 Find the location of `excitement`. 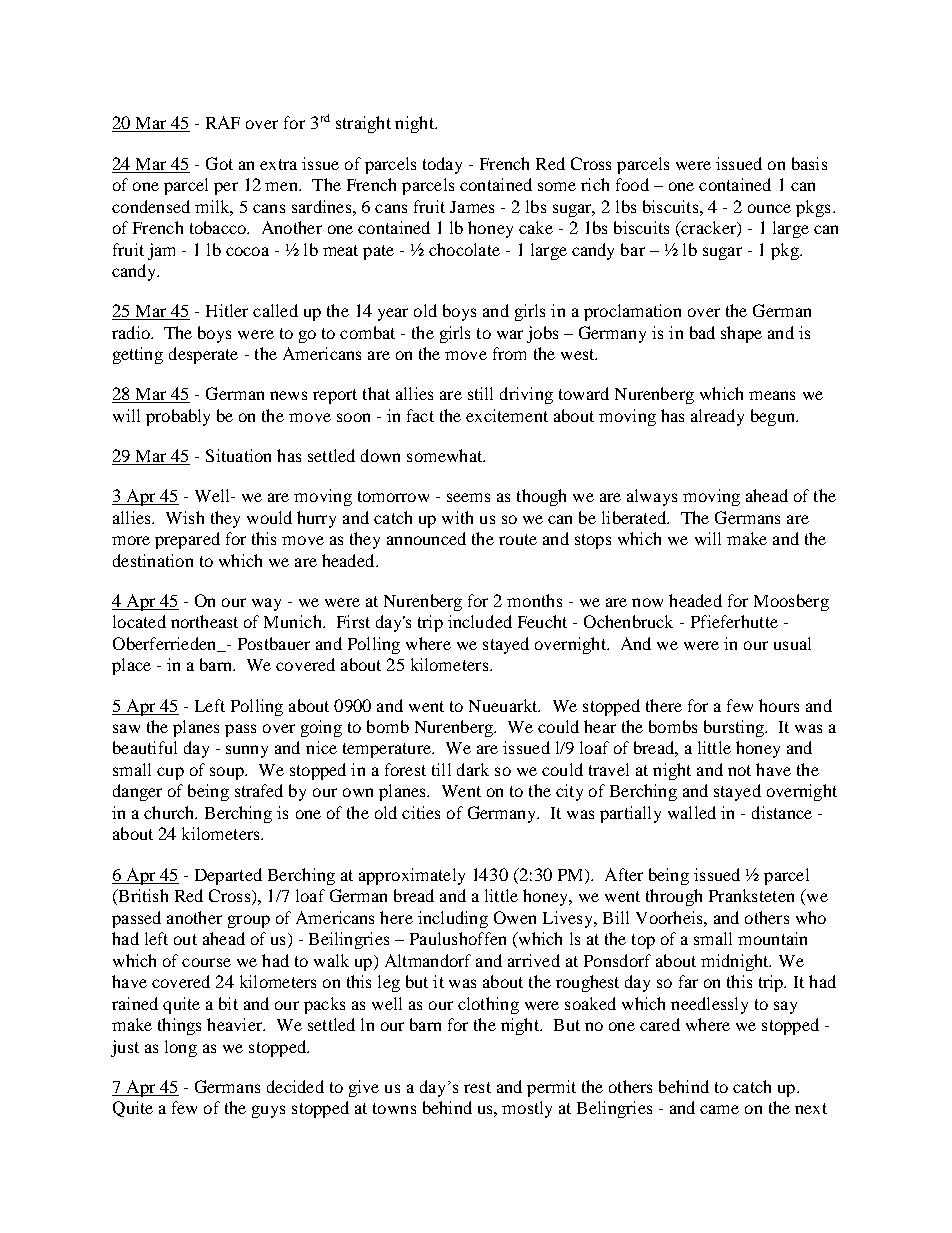

excitement is located at coordinates (507, 415).
